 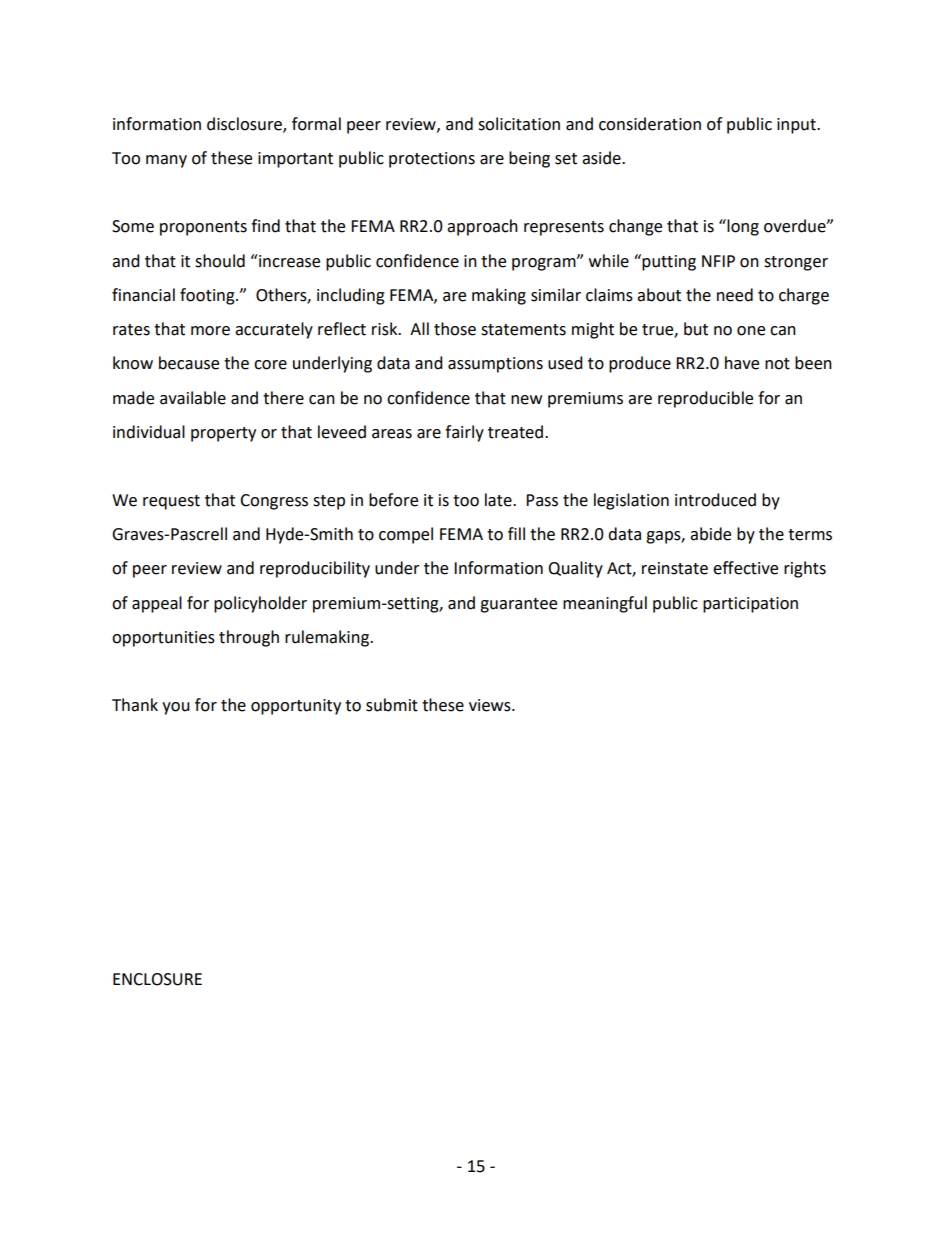 What do you see at coordinates (392, 705) in the screenshot?
I see `submit` at bounding box center [392, 705].
